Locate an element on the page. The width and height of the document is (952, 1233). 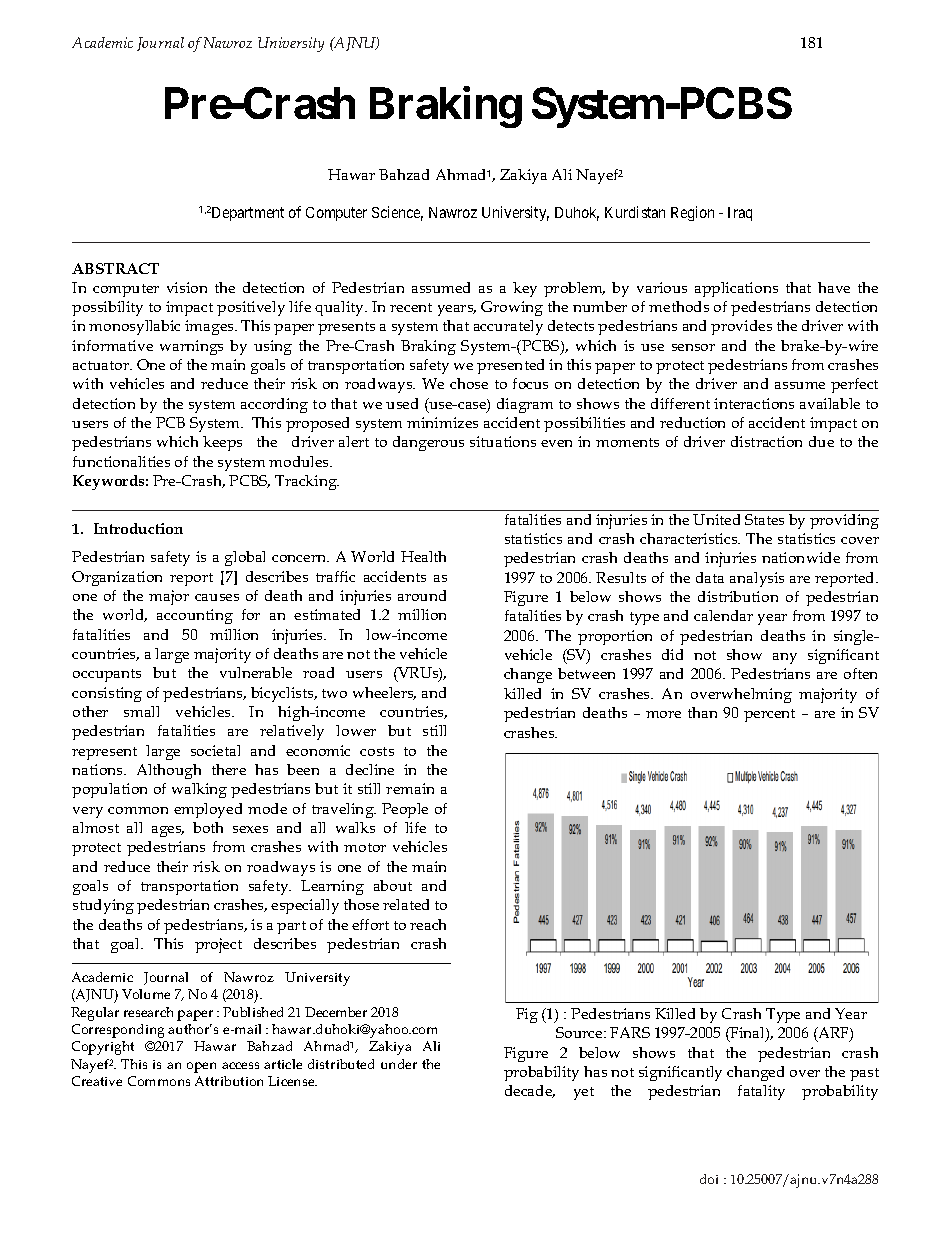
Growing is located at coordinates (512, 308).
